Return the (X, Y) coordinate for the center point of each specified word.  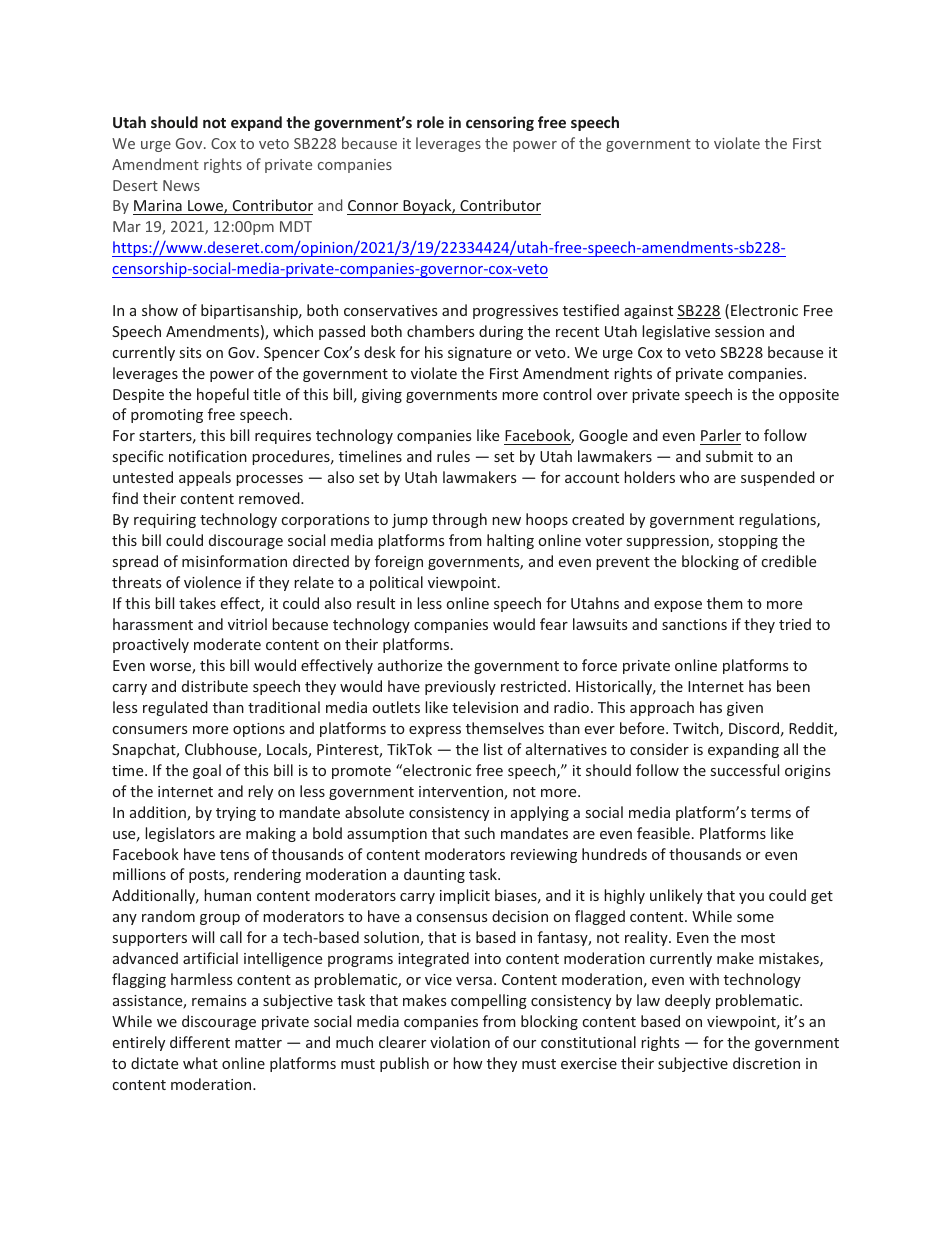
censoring (500, 123)
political (396, 583)
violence (212, 582)
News (181, 185)
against (648, 312)
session (739, 331)
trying (236, 814)
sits (190, 352)
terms (771, 813)
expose (678, 606)
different (200, 1042)
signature (480, 354)
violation (460, 1042)
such (480, 833)
